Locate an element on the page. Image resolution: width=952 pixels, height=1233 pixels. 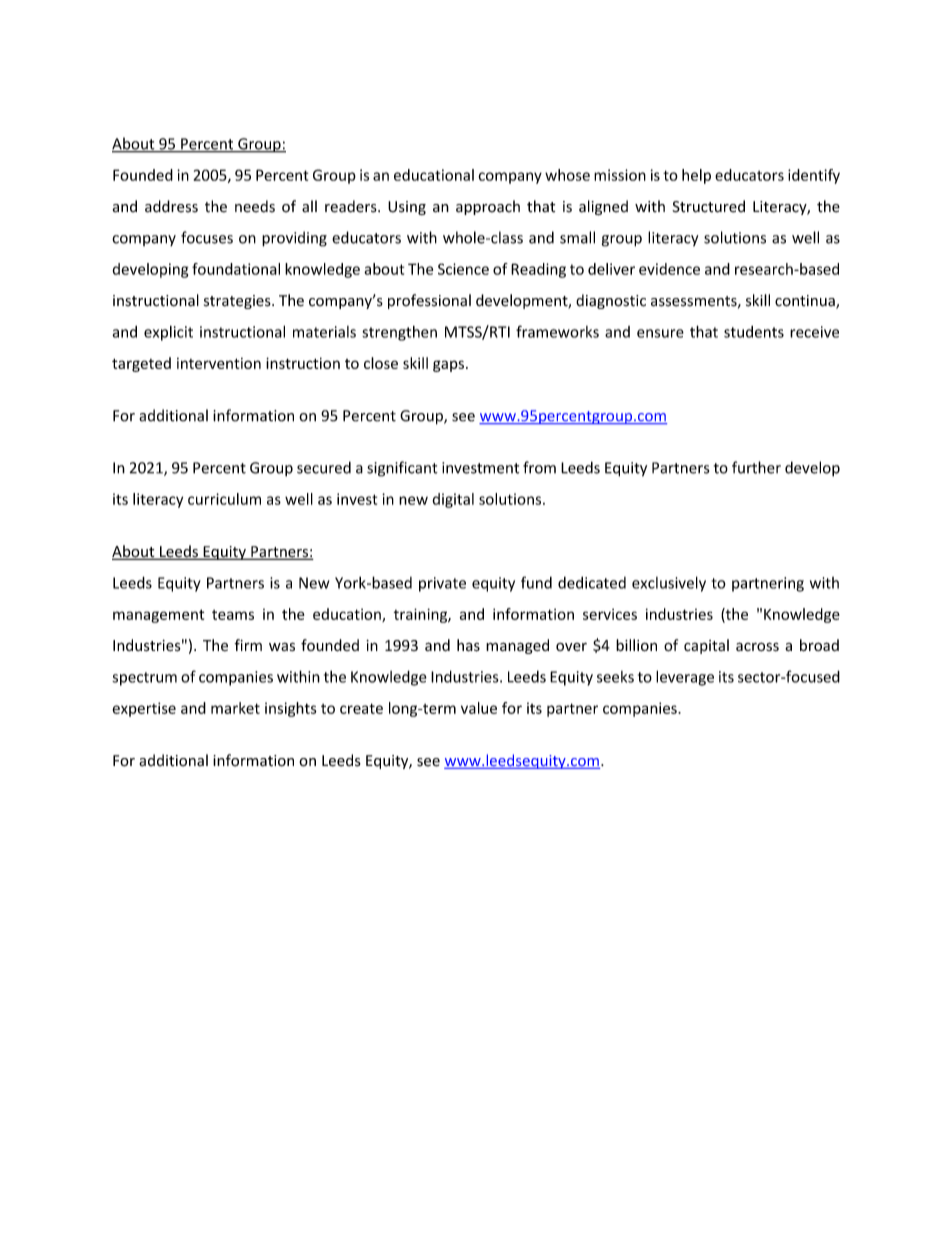
needs is located at coordinates (255, 206).
